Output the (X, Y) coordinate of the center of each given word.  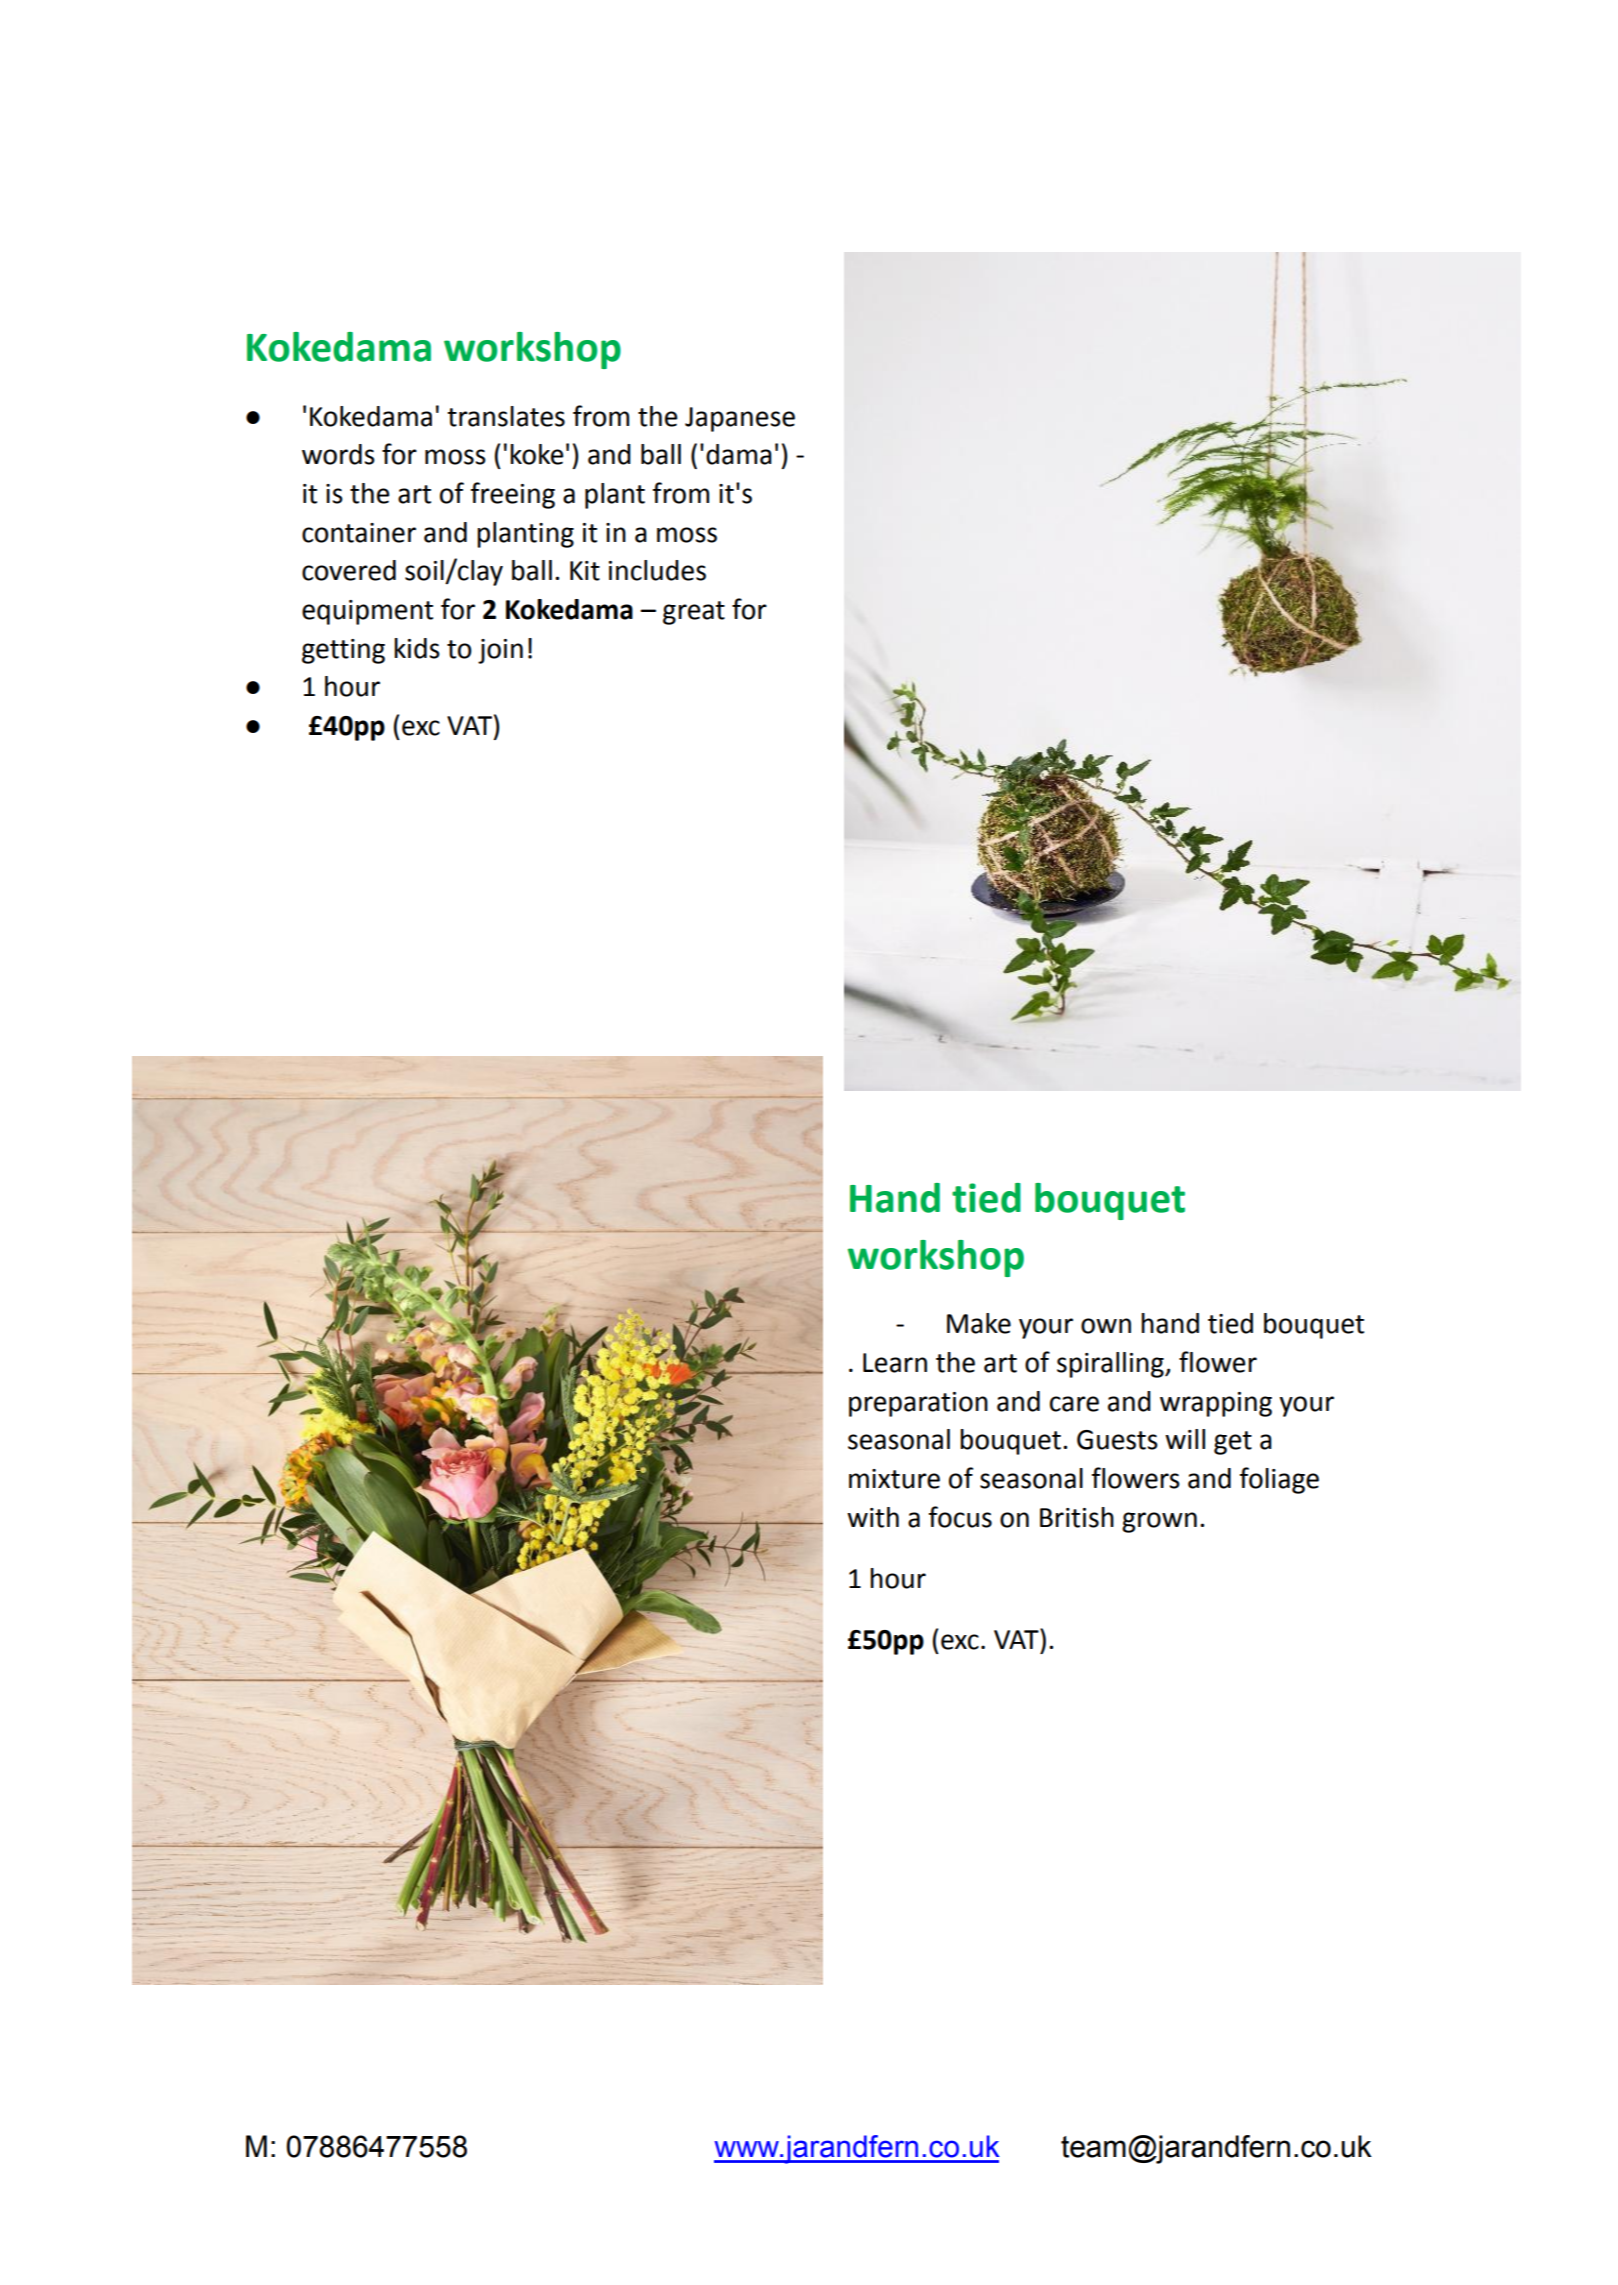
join (500, 651)
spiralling (1111, 1365)
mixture (894, 1479)
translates (506, 416)
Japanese (740, 419)
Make (979, 1323)
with (873, 1517)
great (694, 613)
